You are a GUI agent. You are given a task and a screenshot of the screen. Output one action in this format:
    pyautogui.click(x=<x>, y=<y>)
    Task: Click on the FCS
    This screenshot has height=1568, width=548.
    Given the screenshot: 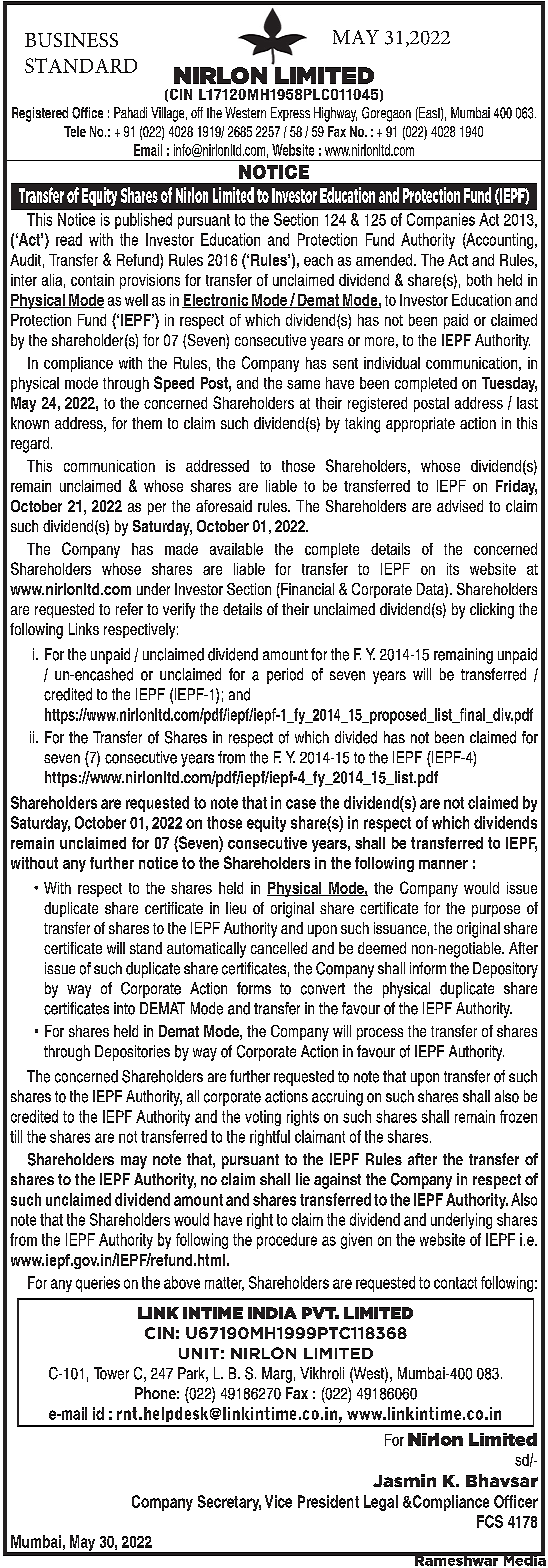 What is the action you would take?
    pyautogui.click(x=490, y=1521)
